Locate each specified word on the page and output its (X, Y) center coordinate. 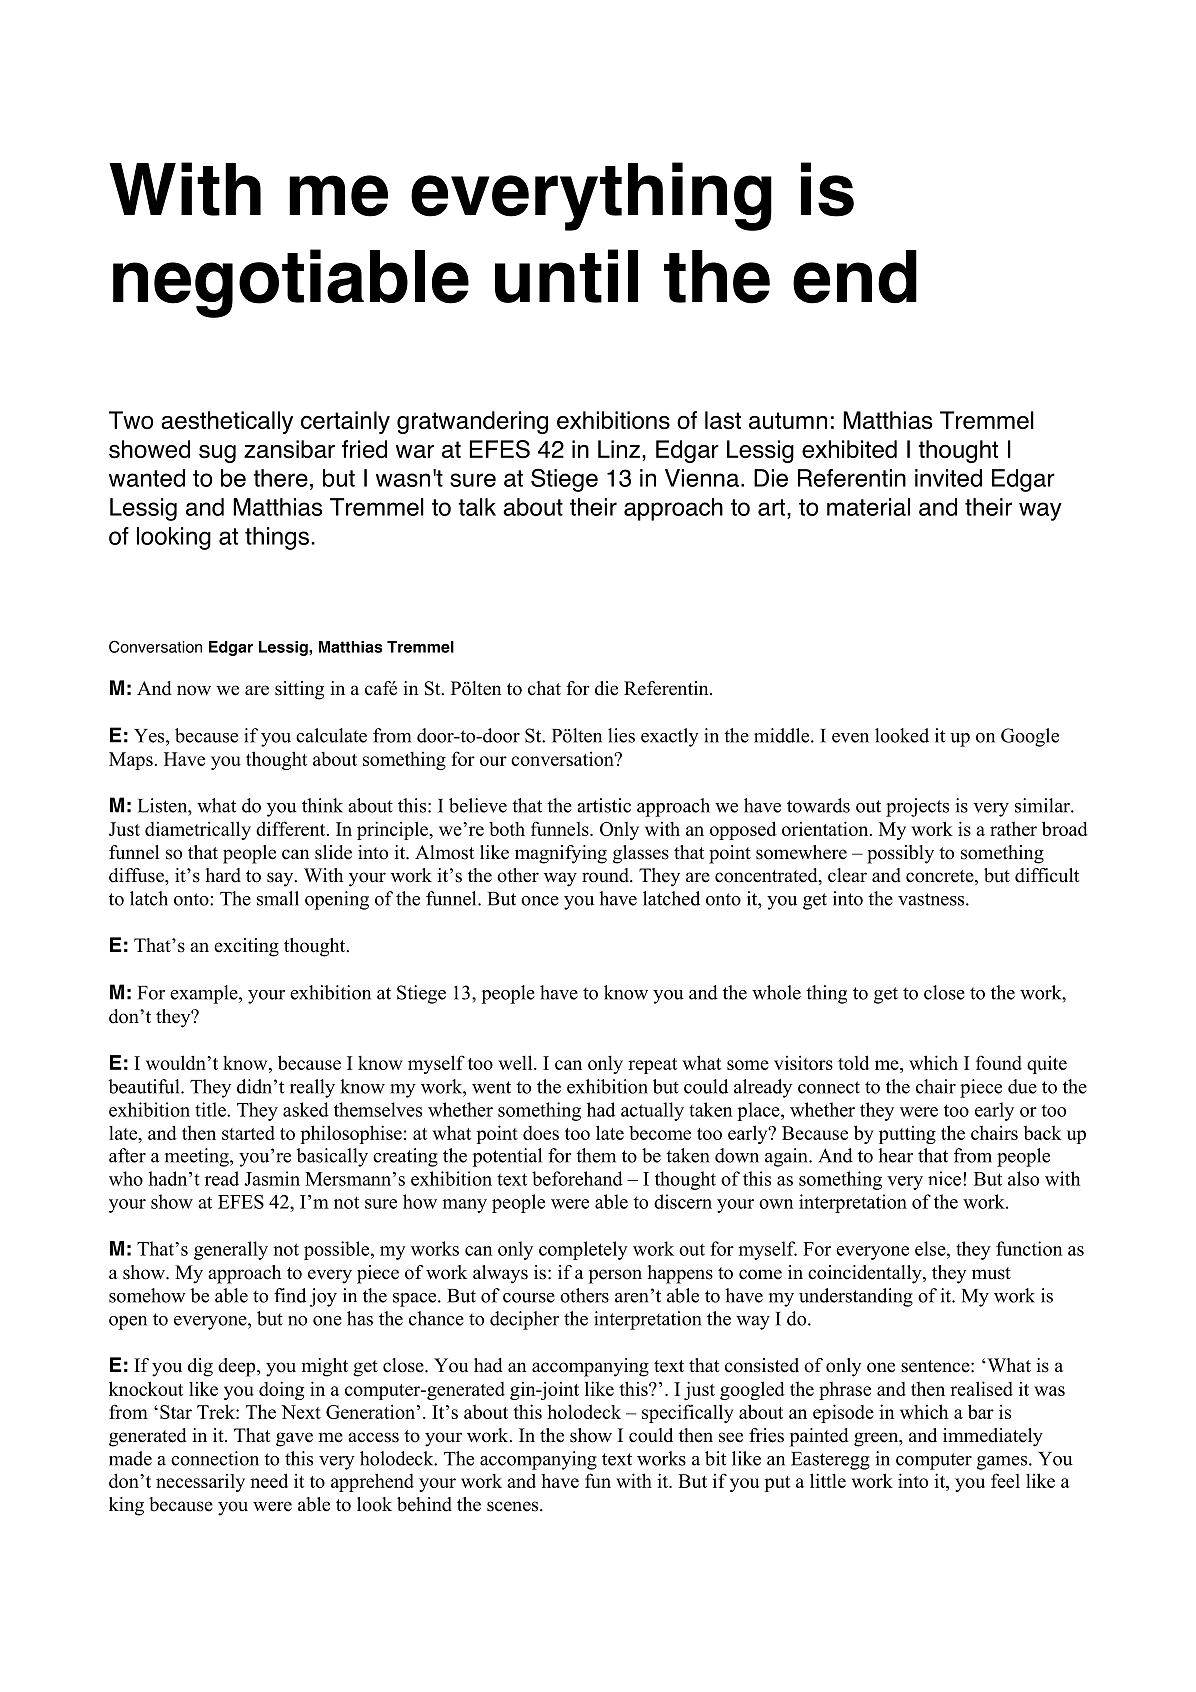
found (999, 1062)
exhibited (849, 449)
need (269, 1480)
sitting (299, 690)
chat (544, 688)
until (566, 276)
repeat (652, 1066)
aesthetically (227, 422)
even (850, 738)
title (211, 1109)
